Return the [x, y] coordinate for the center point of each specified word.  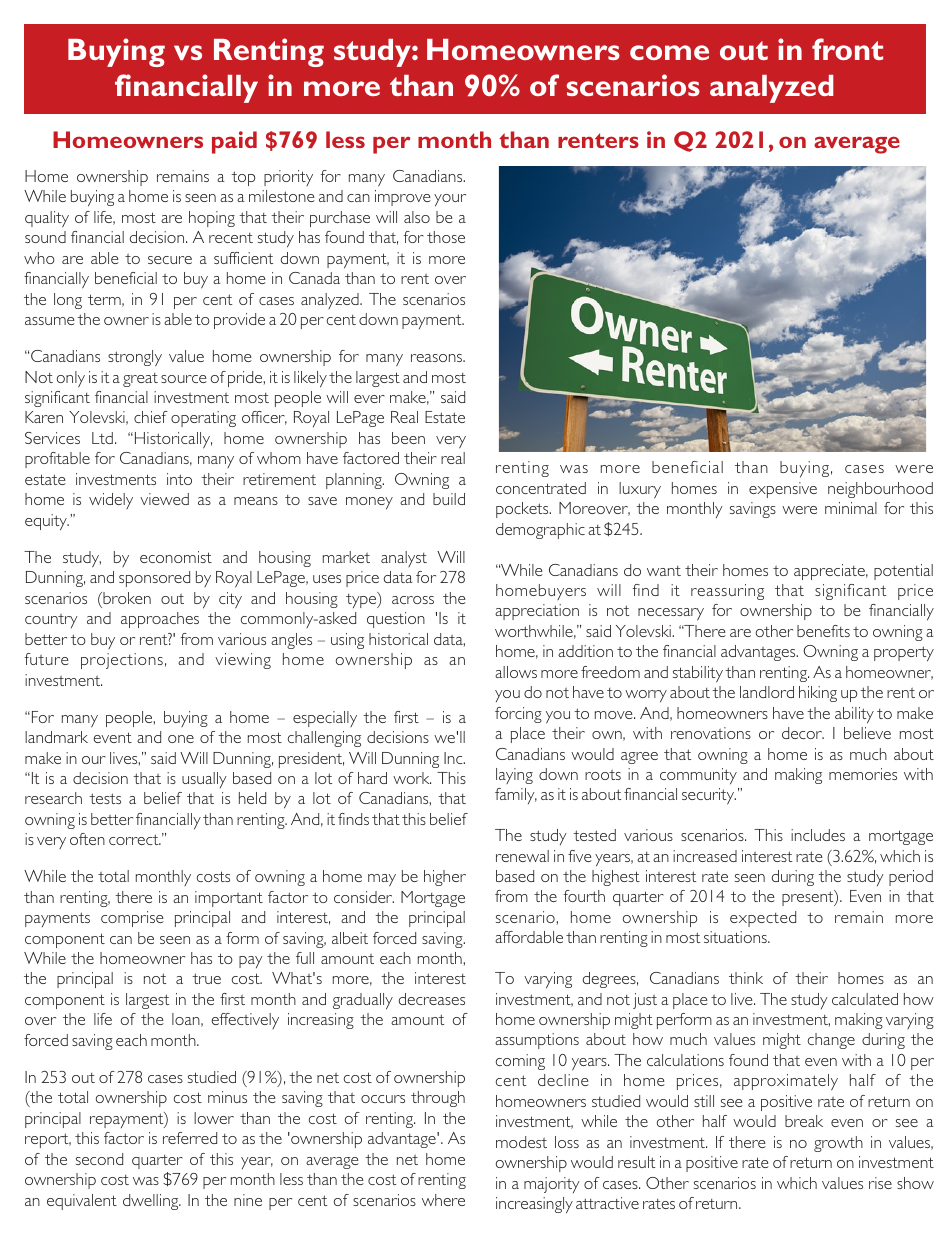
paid [234, 142]
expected [763, 919]
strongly [135, 358]
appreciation [537, 612]
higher [445, 878]
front [847, 49]
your [450, 200]
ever [369, 399]
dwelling [152, 1202]
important [229, 899]
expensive [783, 490]
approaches [160, 620]
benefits [823, 631]
